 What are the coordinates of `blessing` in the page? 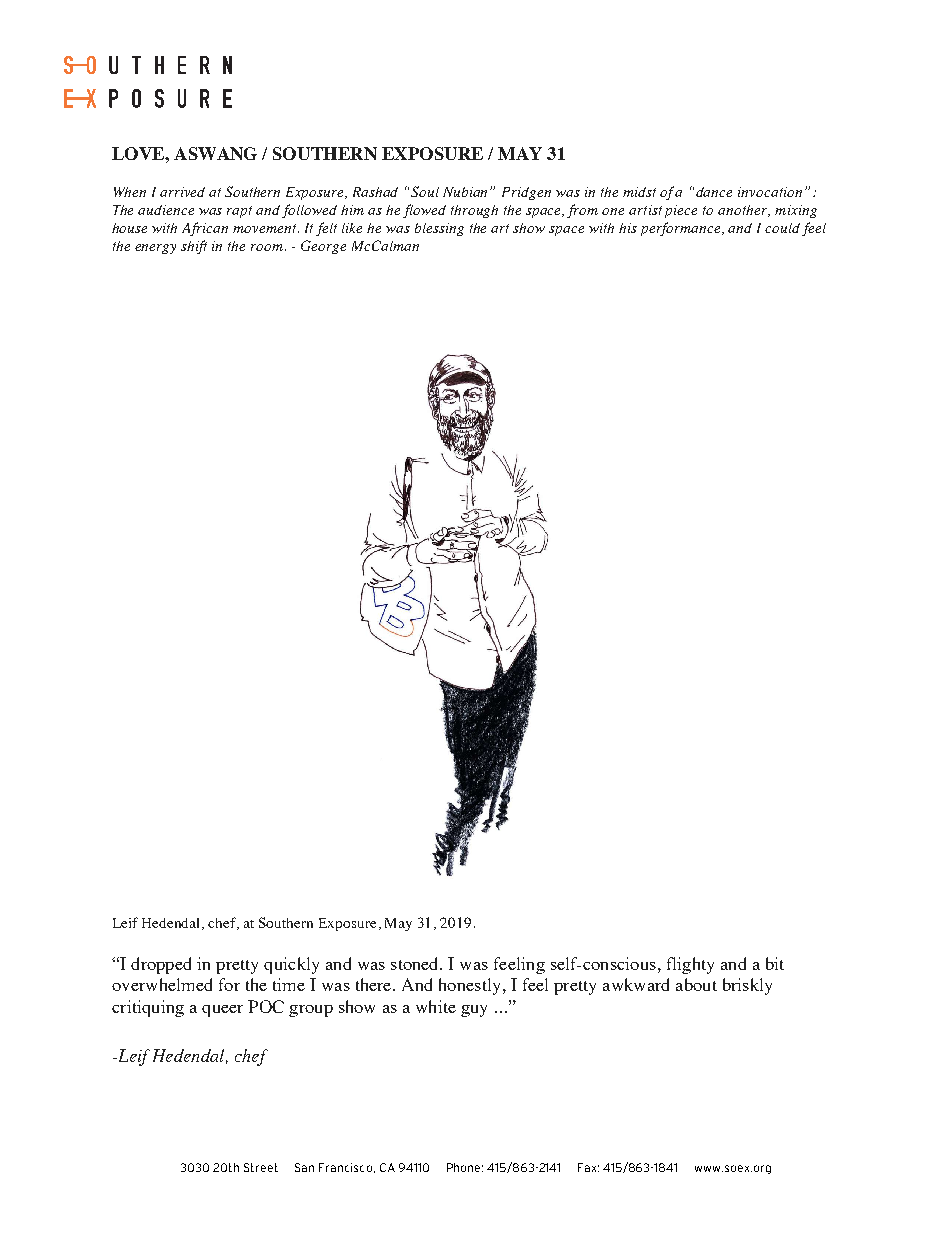 It's located at (439, 229).
